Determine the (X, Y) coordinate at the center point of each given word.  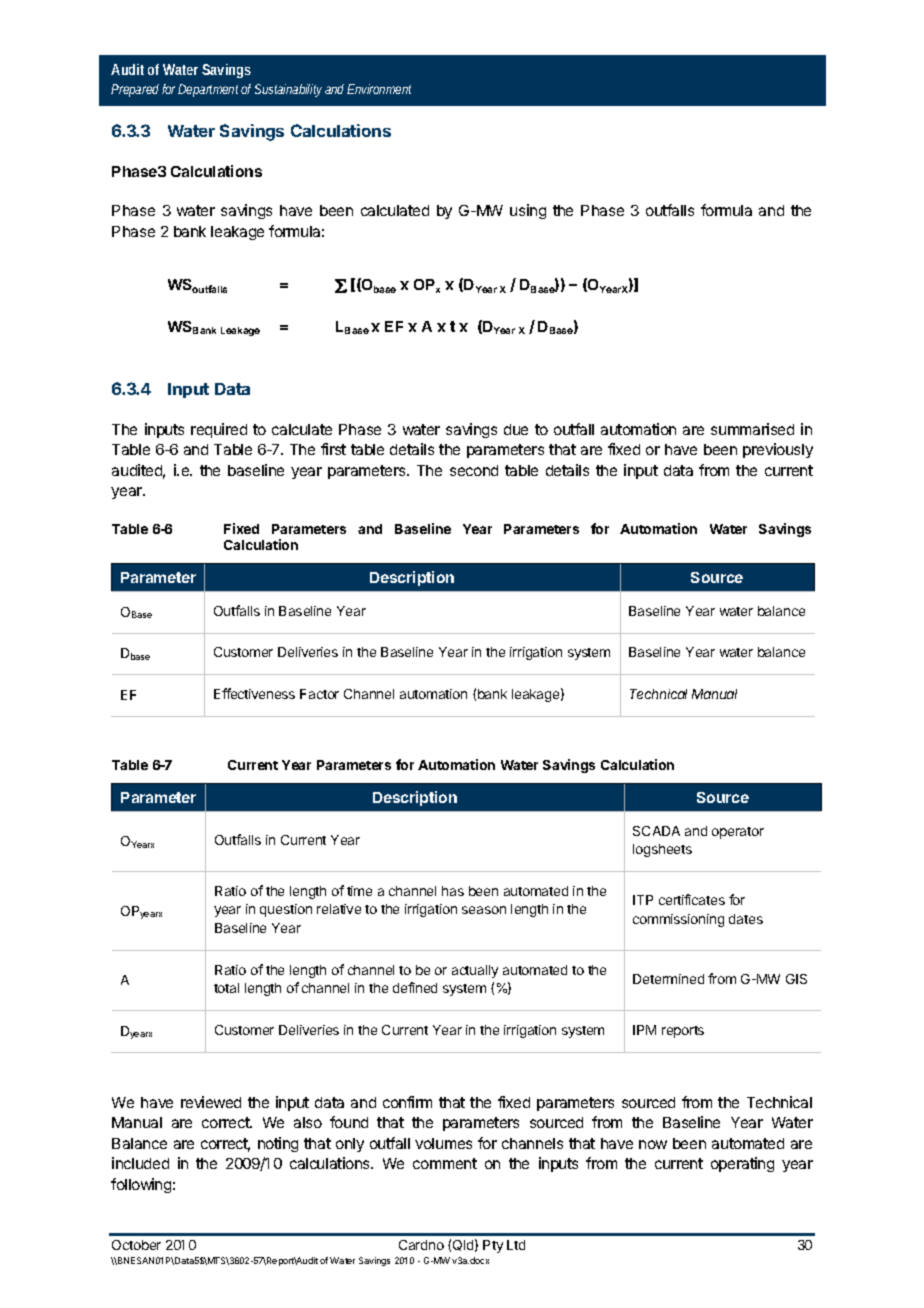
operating (742, 1164)
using (528, 211)
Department (208, 90)
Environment (379, 89)
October (136, 1245)
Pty (493, 1246)
